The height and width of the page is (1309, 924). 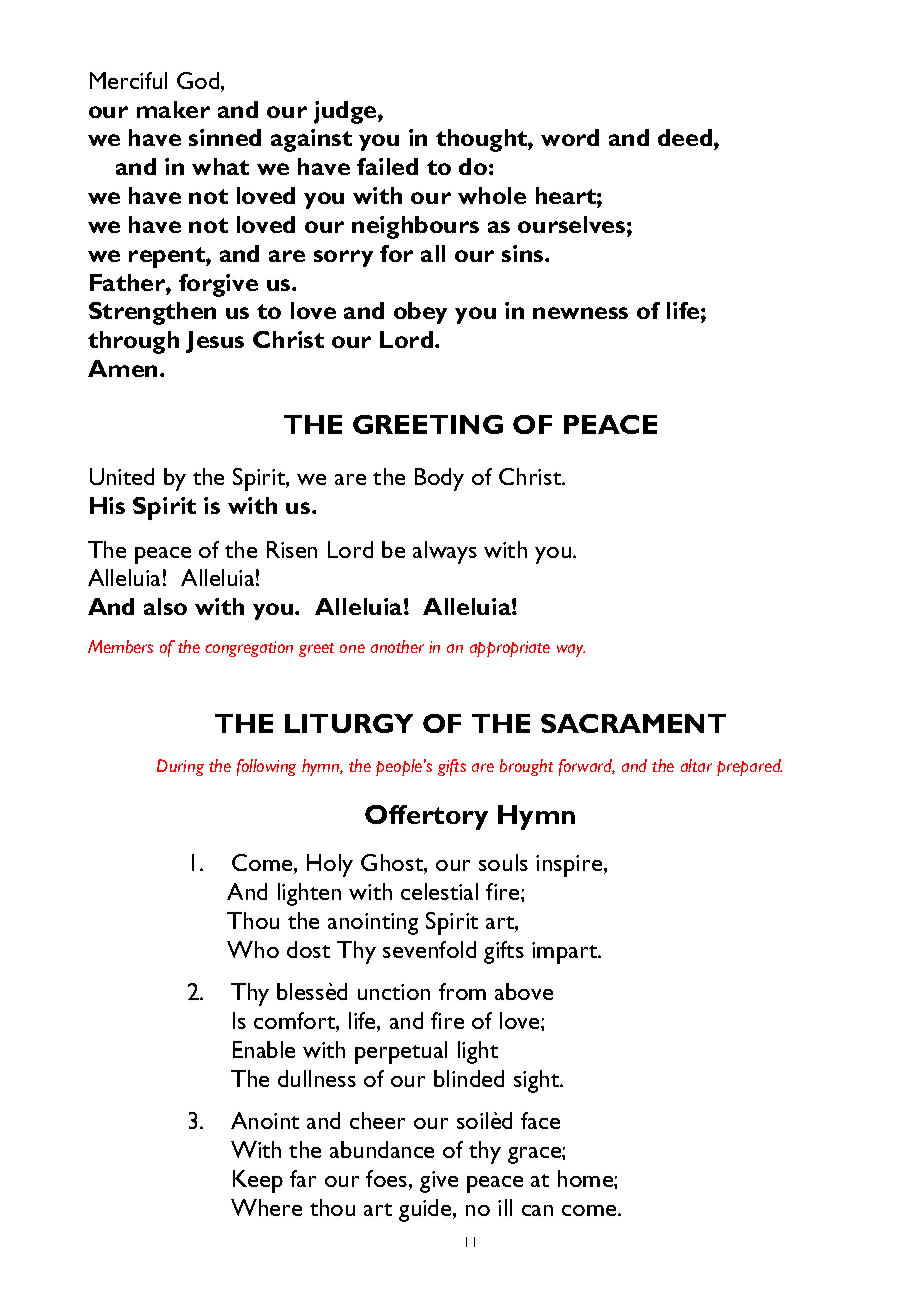 I want to click on also, so click(x=165, y=606).
